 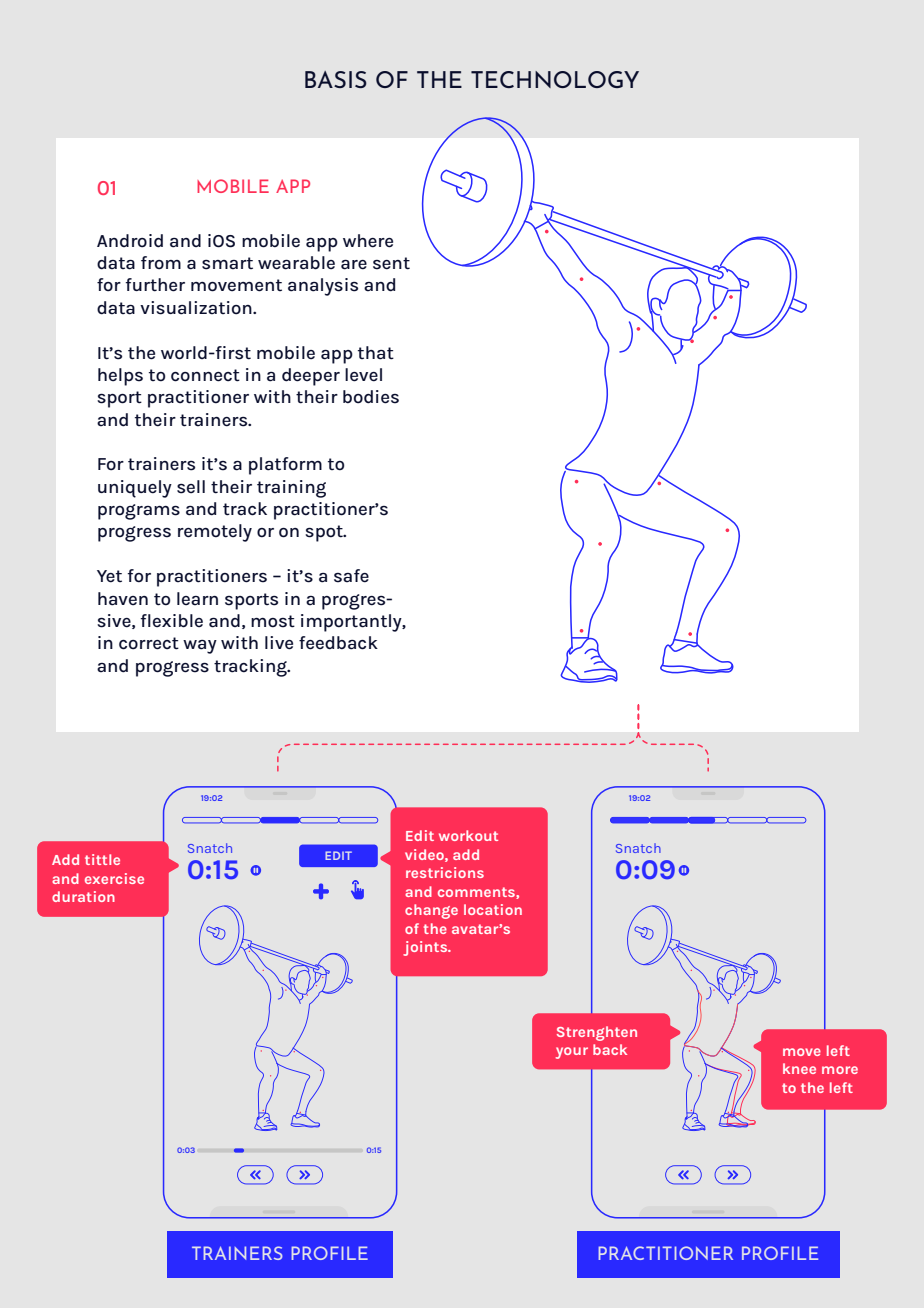 What do you see at coordinates (83, 896) in the page?
I see `duration` at bounding box center [83, 896].
